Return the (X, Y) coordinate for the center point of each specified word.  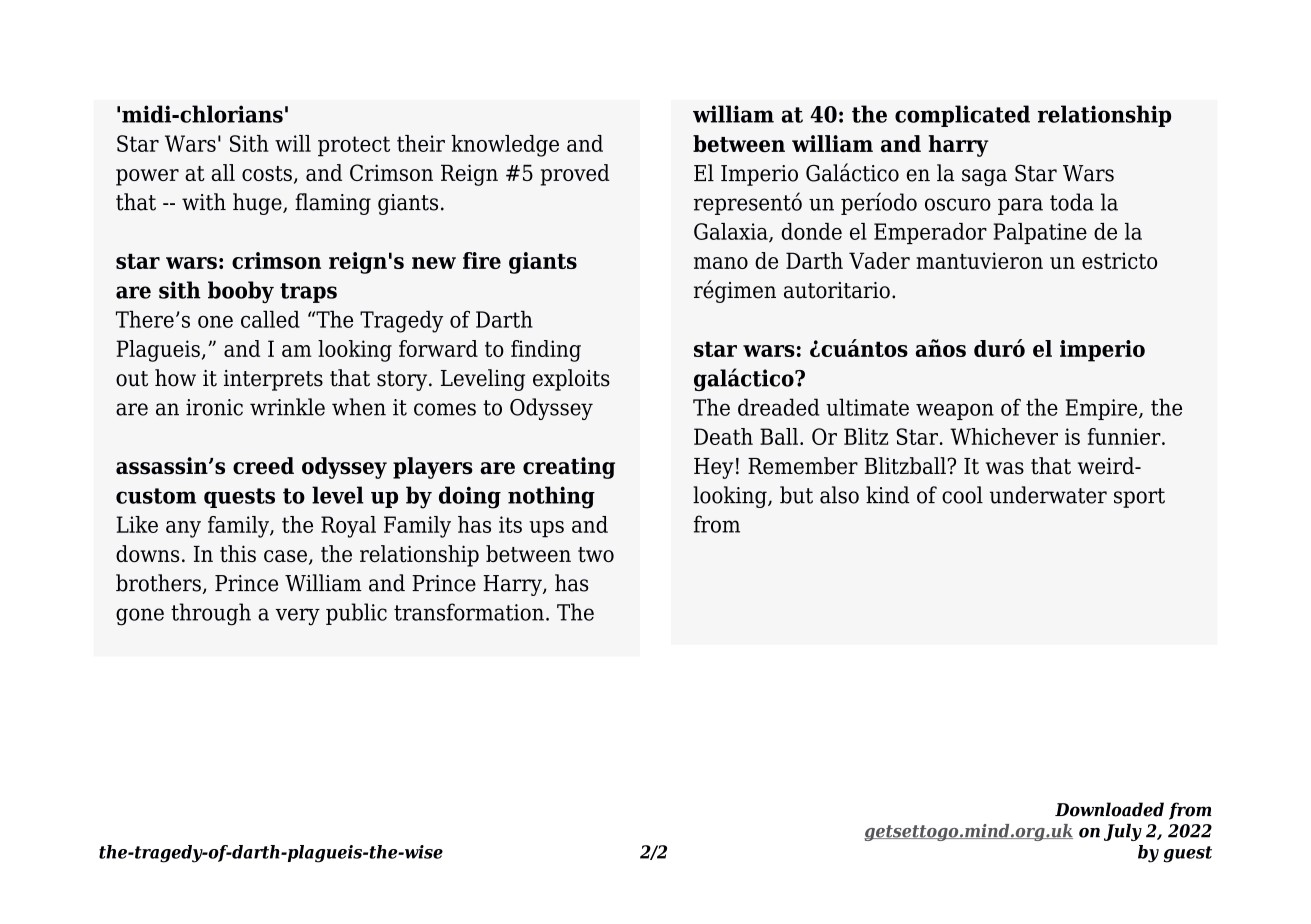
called (270, 319)
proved (575, 175)
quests (239, 498)
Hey (713, 468)
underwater (1048, 495)
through (211, 614)
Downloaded (1109, 809)
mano (721, 263)
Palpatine (1040, 233)
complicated (962, 116)
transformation (469, 612)
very (297, 617)
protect (354, 146)
